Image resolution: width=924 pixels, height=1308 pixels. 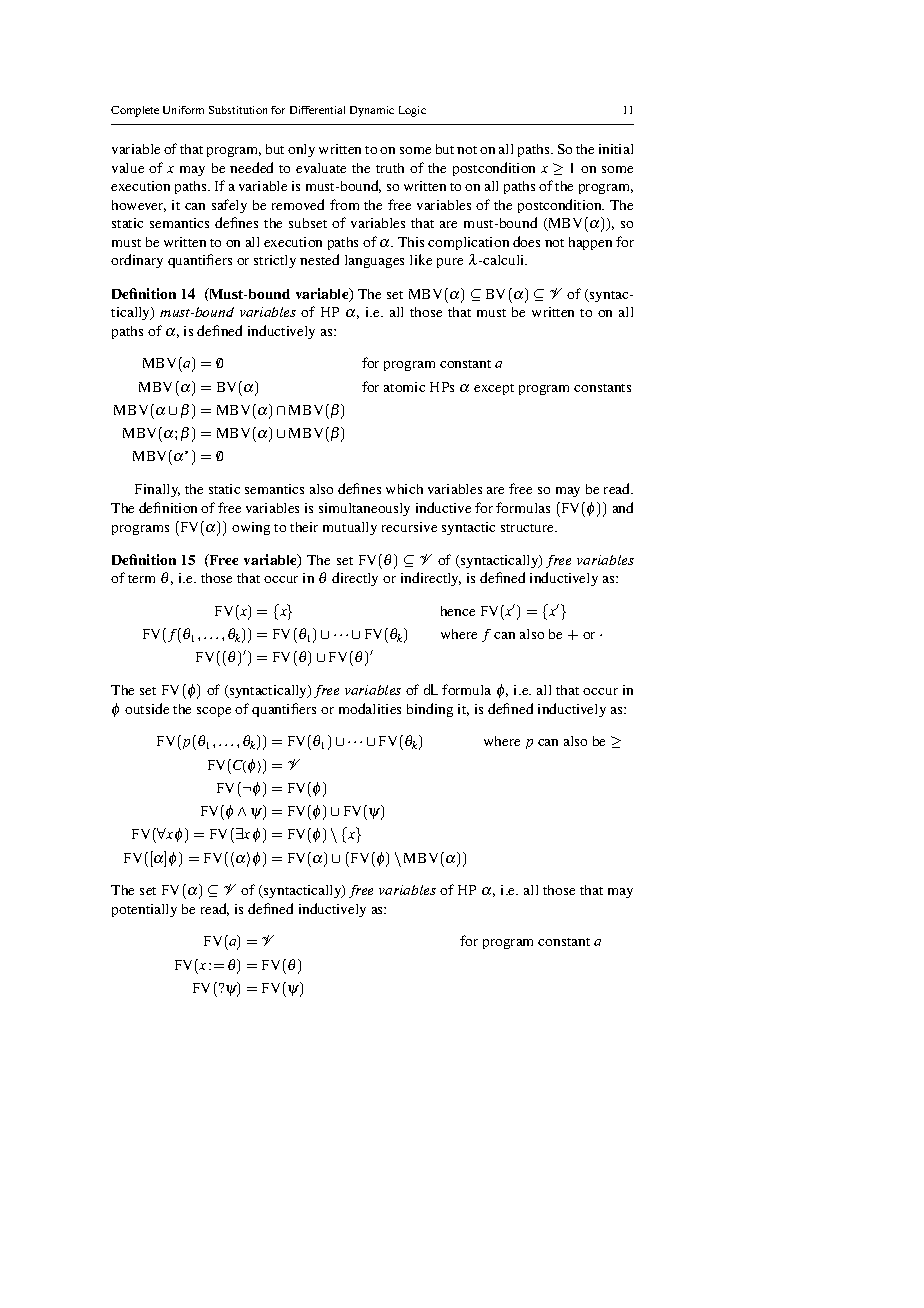 I want to click on structure, so click(x=529, y=528).
